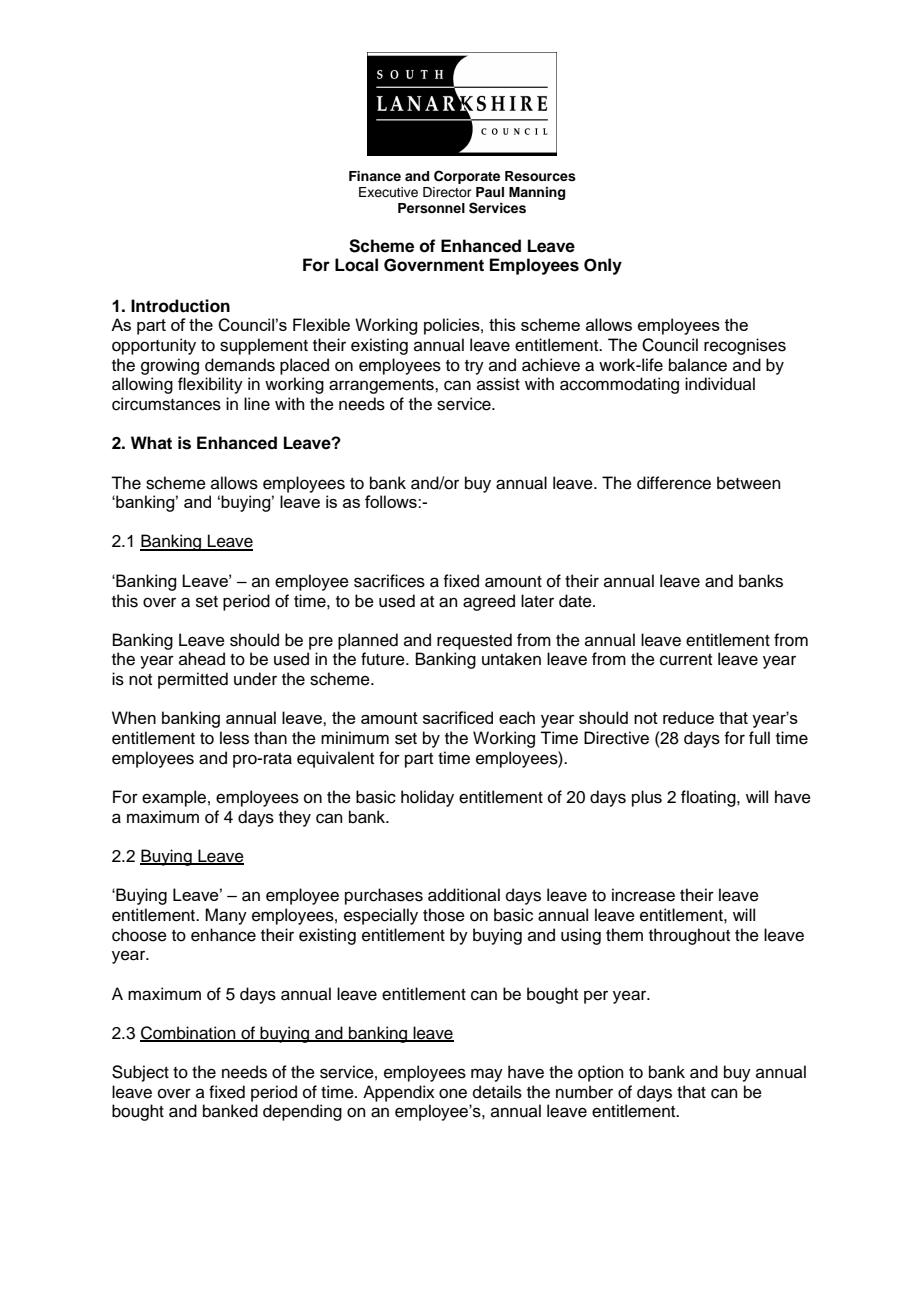 This image has height=1308, width=924. I want to click on holiday, so click(427, 798).
